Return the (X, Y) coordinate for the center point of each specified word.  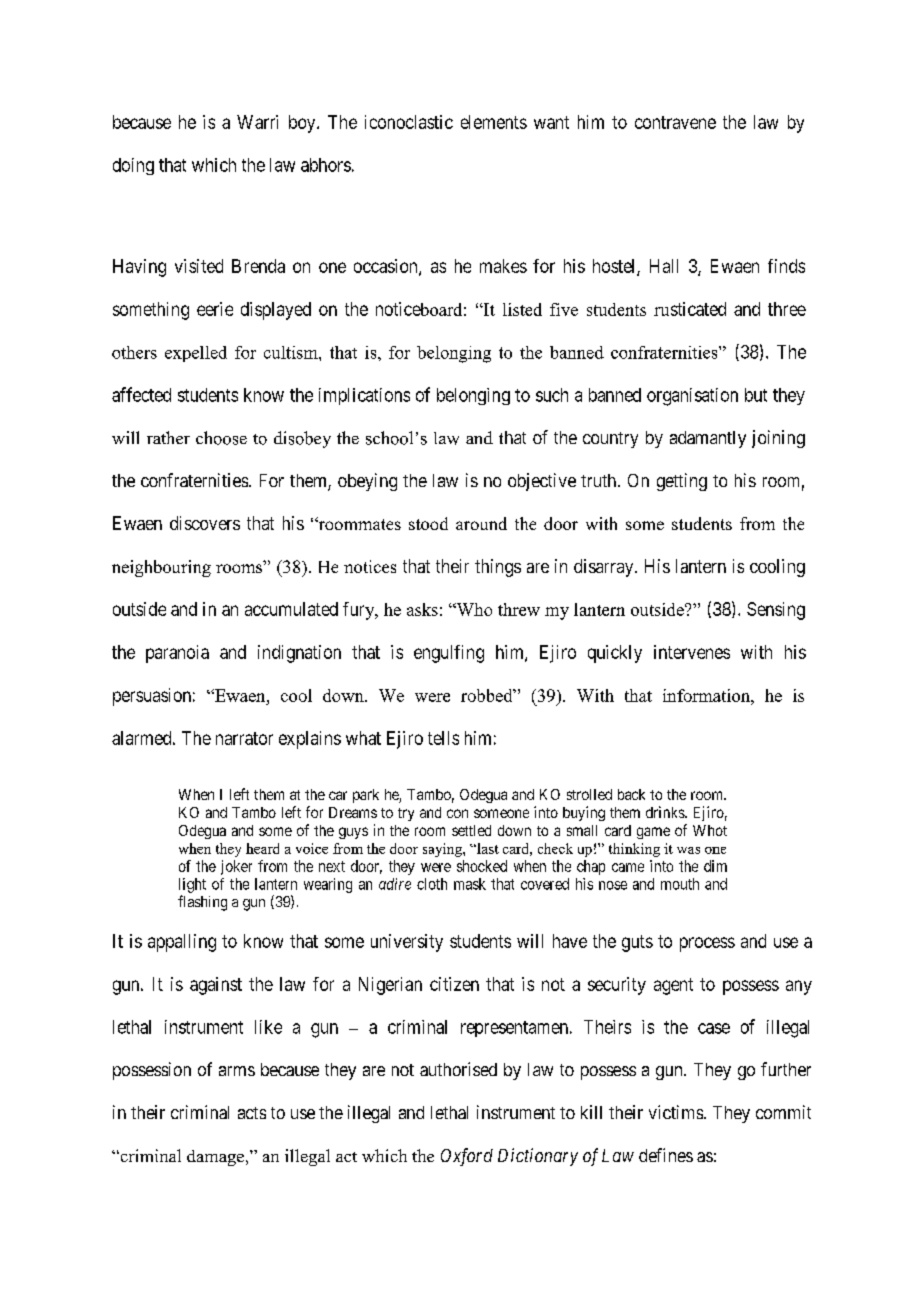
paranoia (177, 654)
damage (217, 1158)
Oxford (467, 1157)
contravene (675, 122)
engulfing (449, 654)
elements (494, 122)
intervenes (692, 652)
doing (133, 166)
